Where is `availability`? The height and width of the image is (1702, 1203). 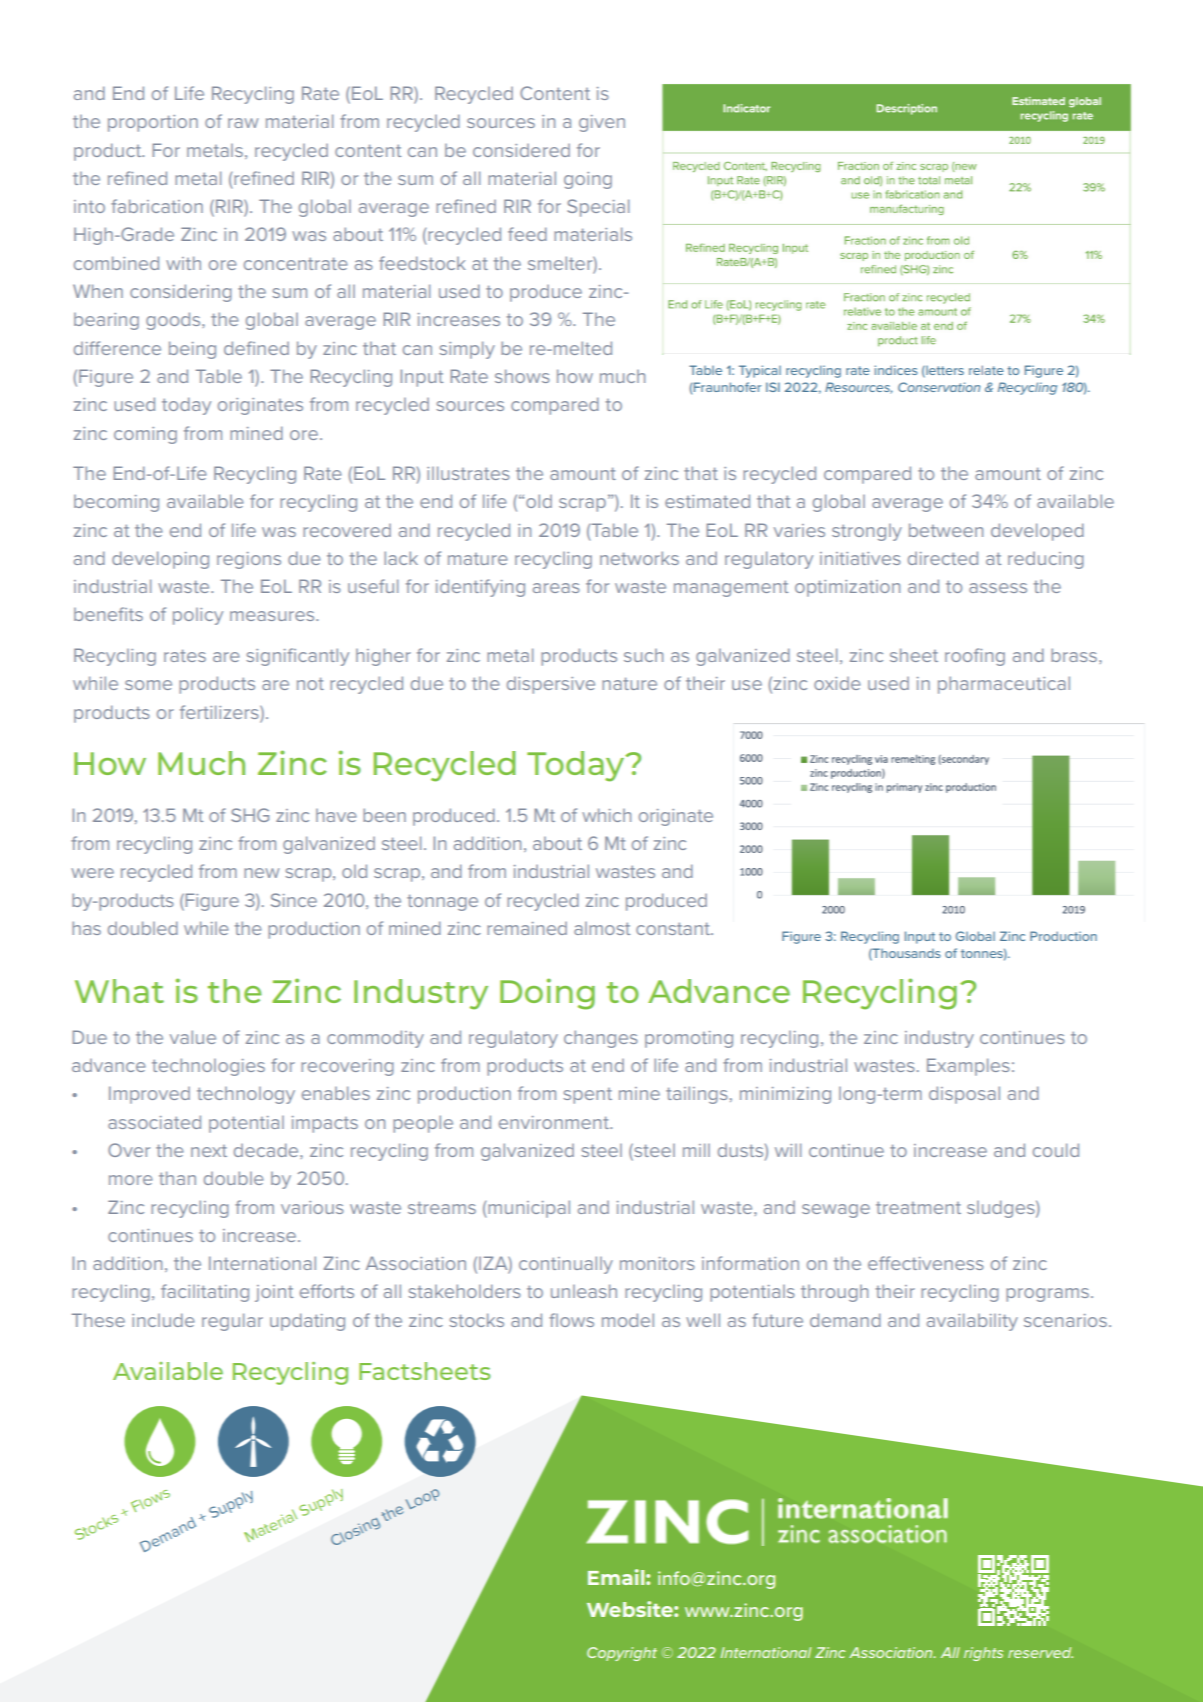
availability is located at coordinates (972, 1322).
